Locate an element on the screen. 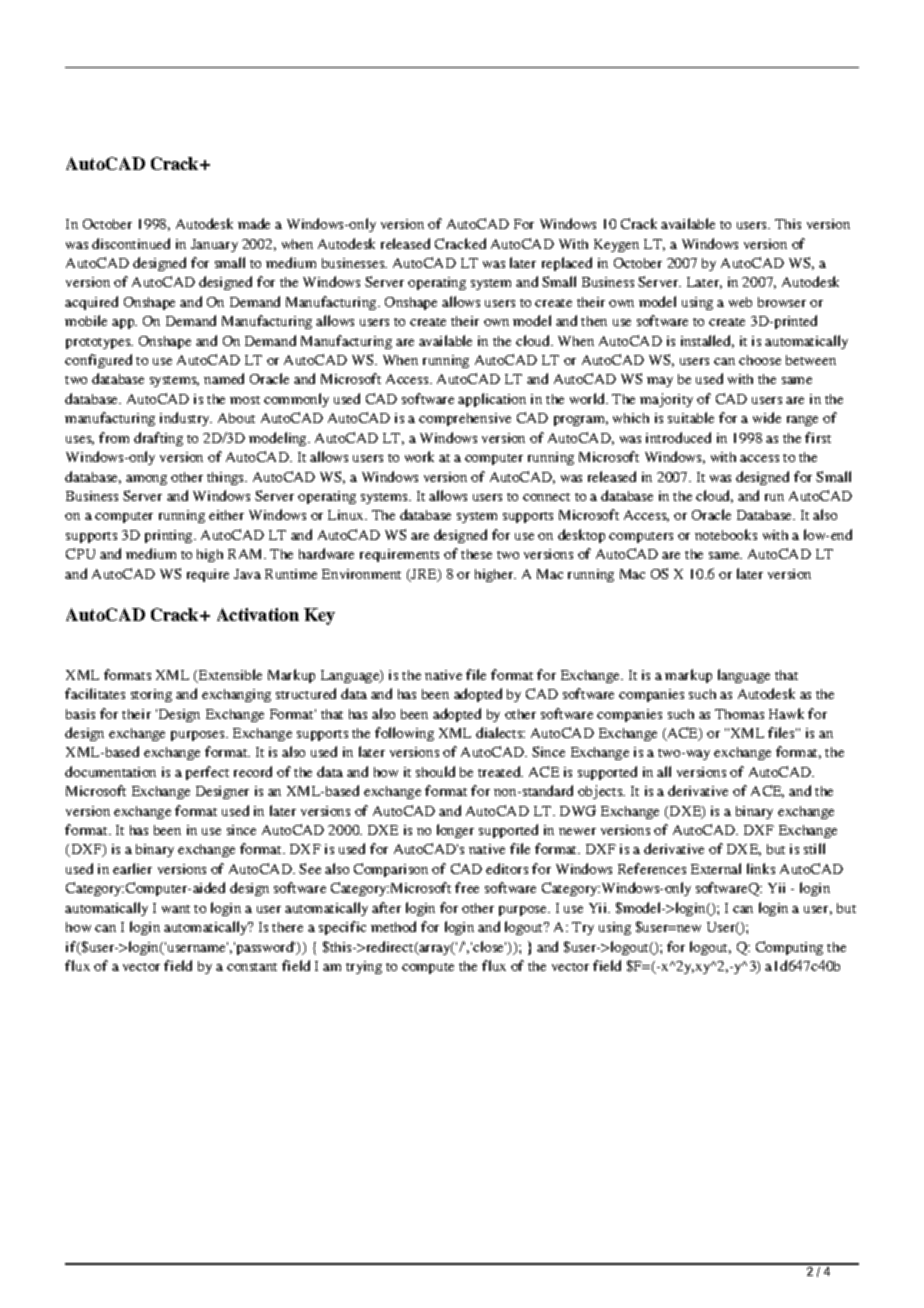  discontinued is located at coordinates (131, 243).
